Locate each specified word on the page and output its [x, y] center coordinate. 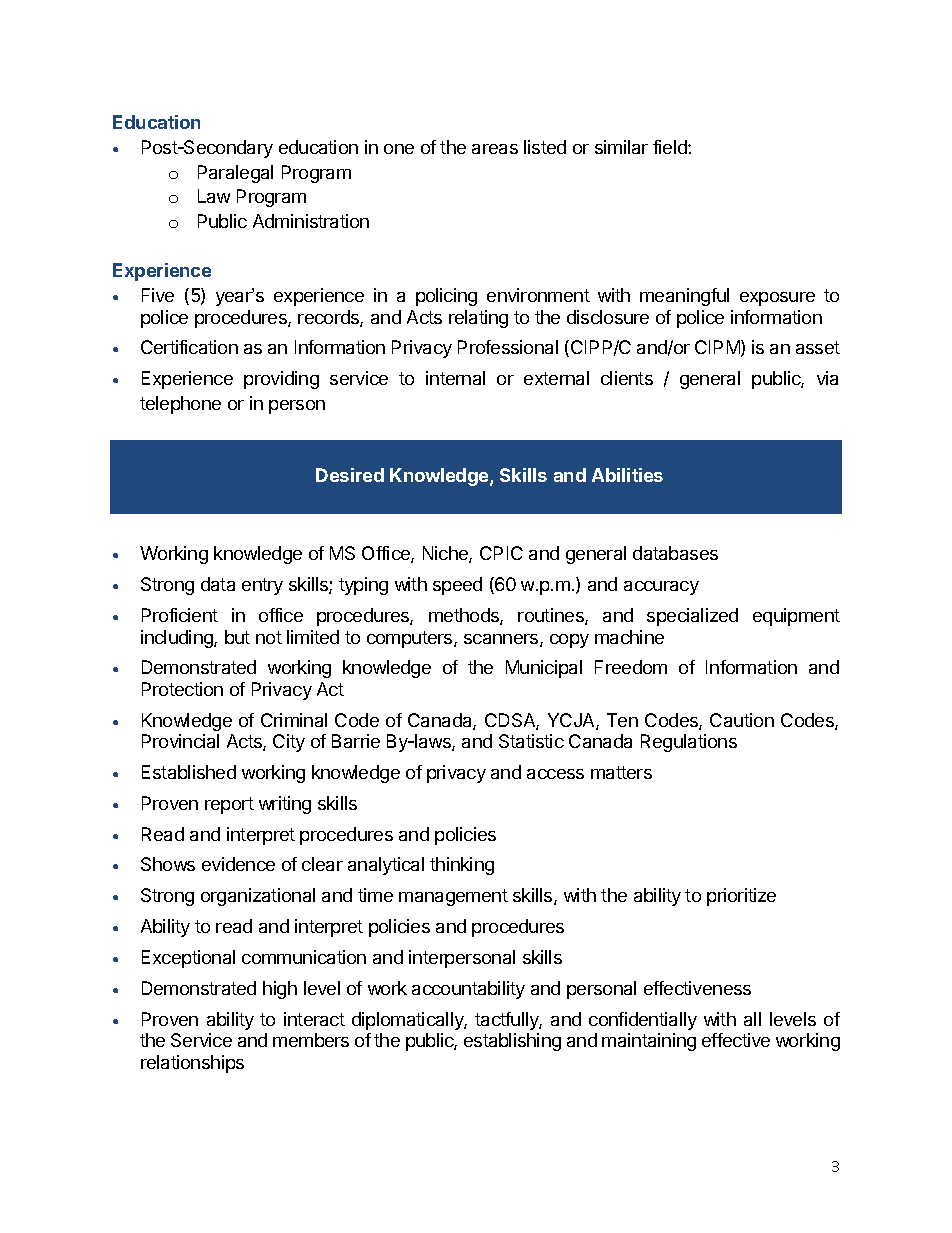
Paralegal [235, 174]
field [671, 147]
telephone [180, 405]
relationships [192, 1064]
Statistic [531, 741]
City [289, 743]
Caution [742, 720]
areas [495, 149]
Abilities [627, 475]
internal [455, 378]
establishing [512, 1042]
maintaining [649, 1042]
